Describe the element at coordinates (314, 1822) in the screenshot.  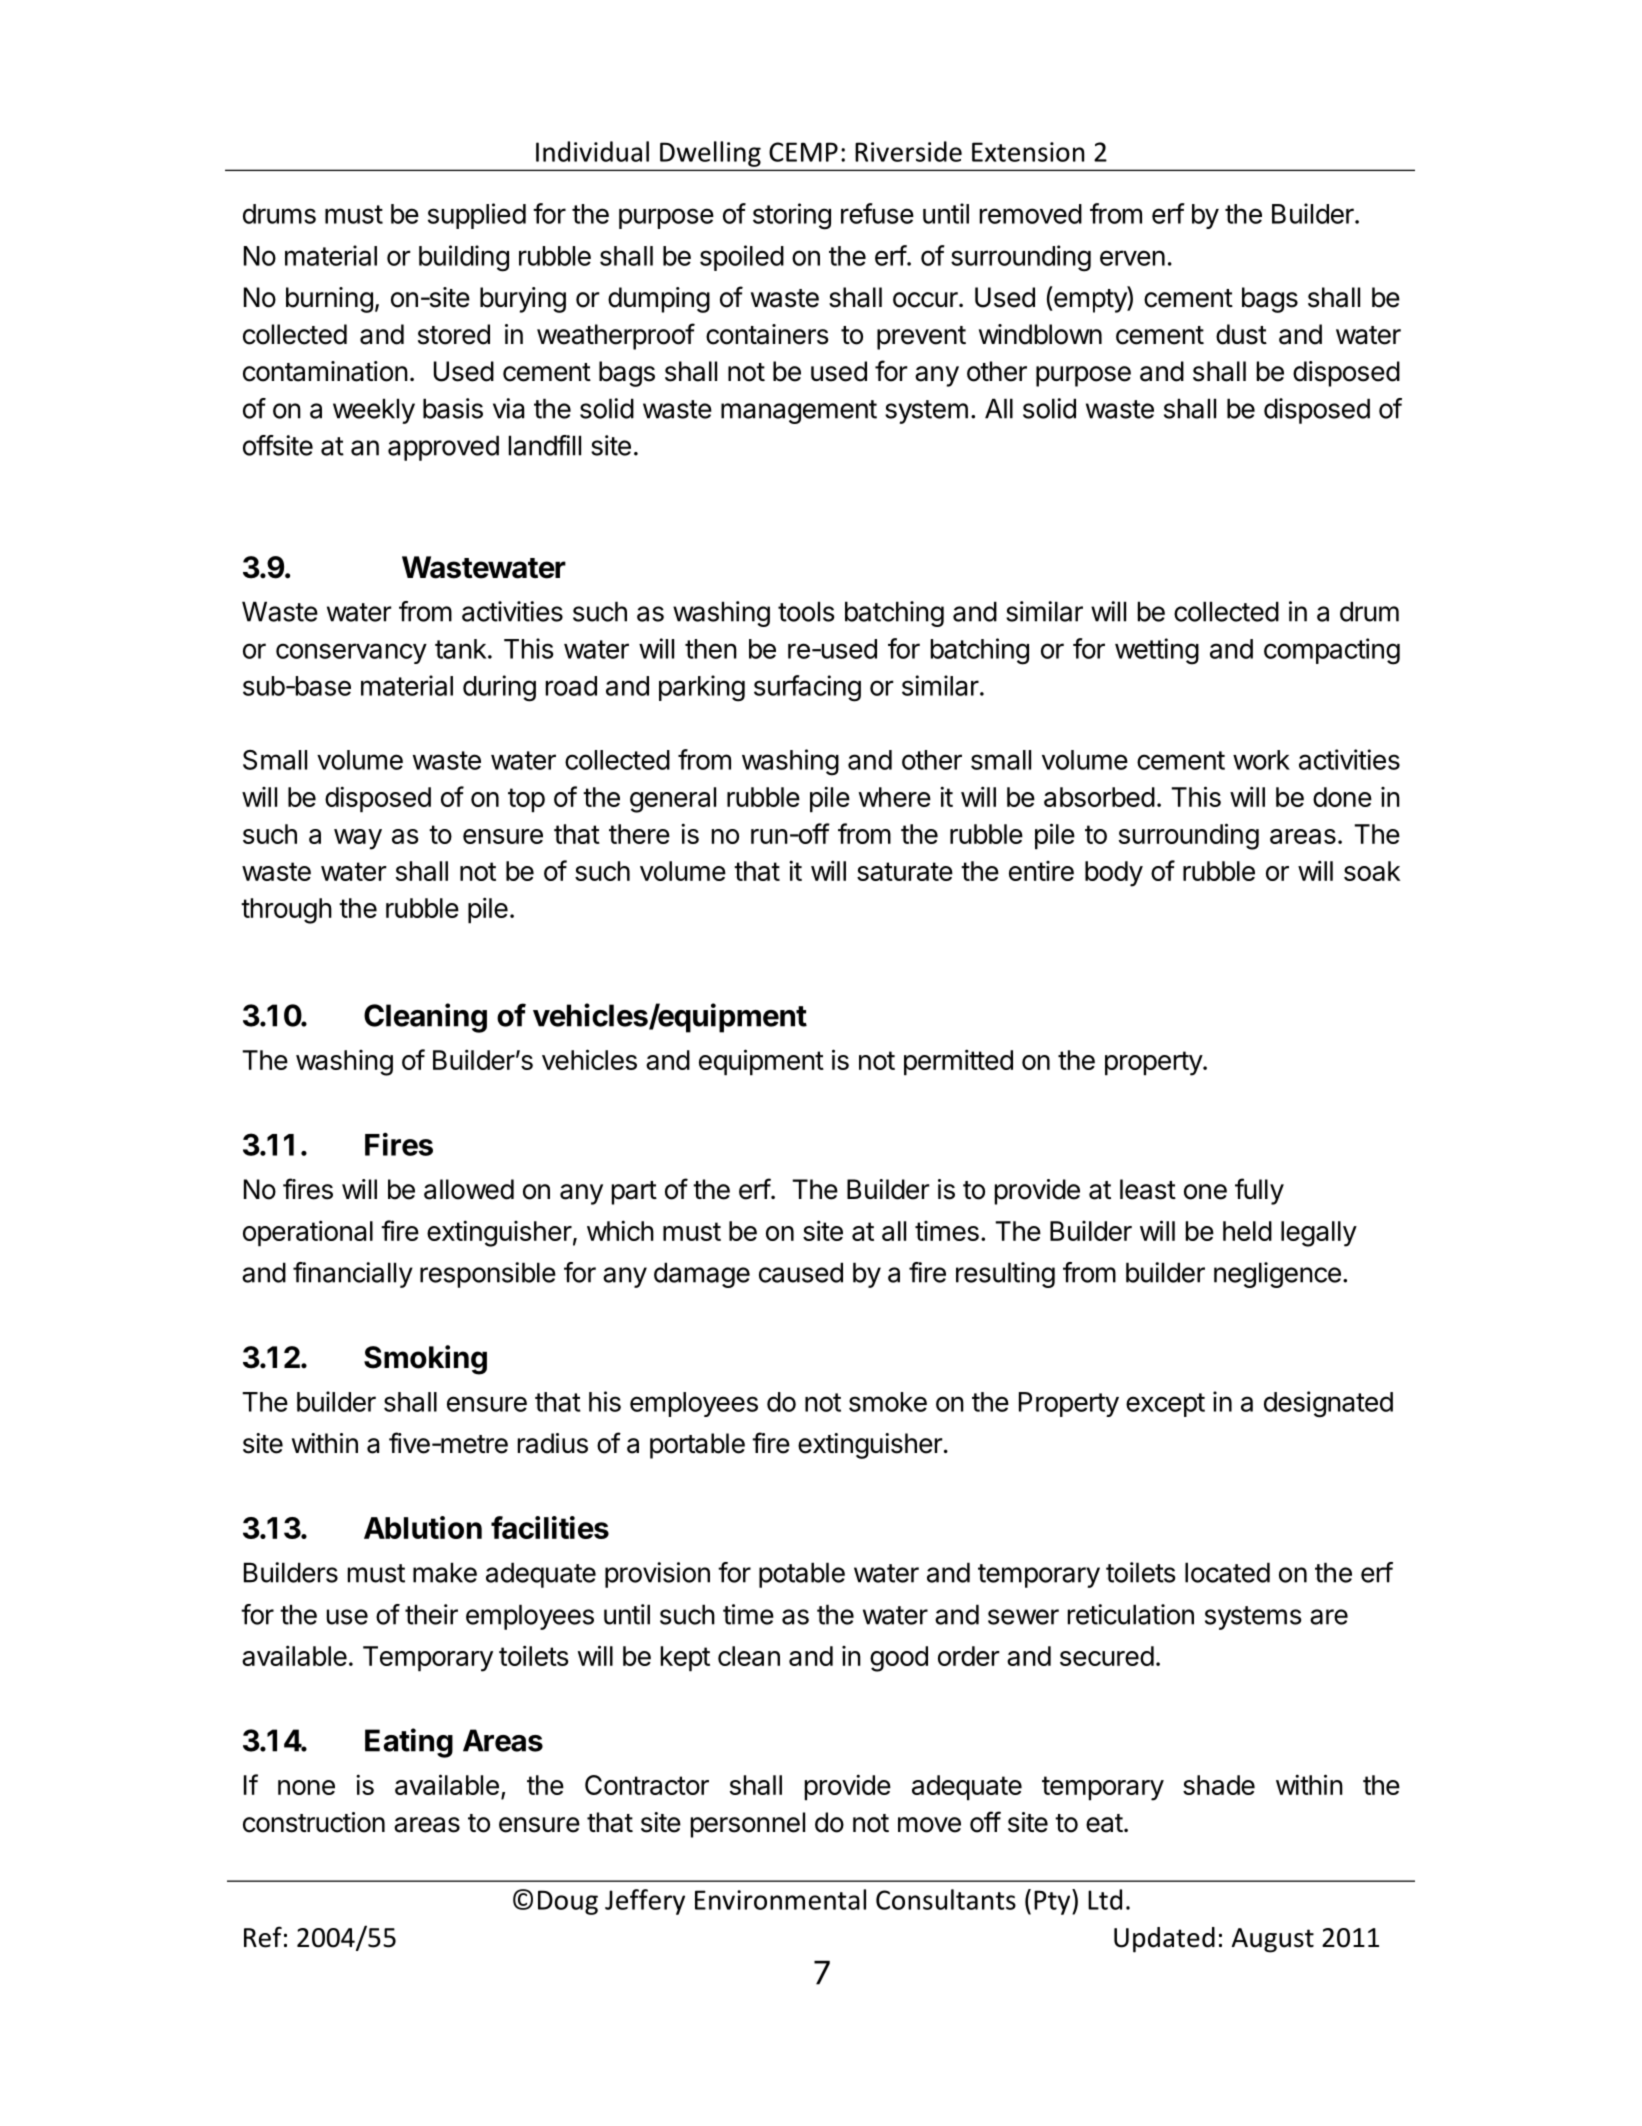
I see `construction` at that location.
